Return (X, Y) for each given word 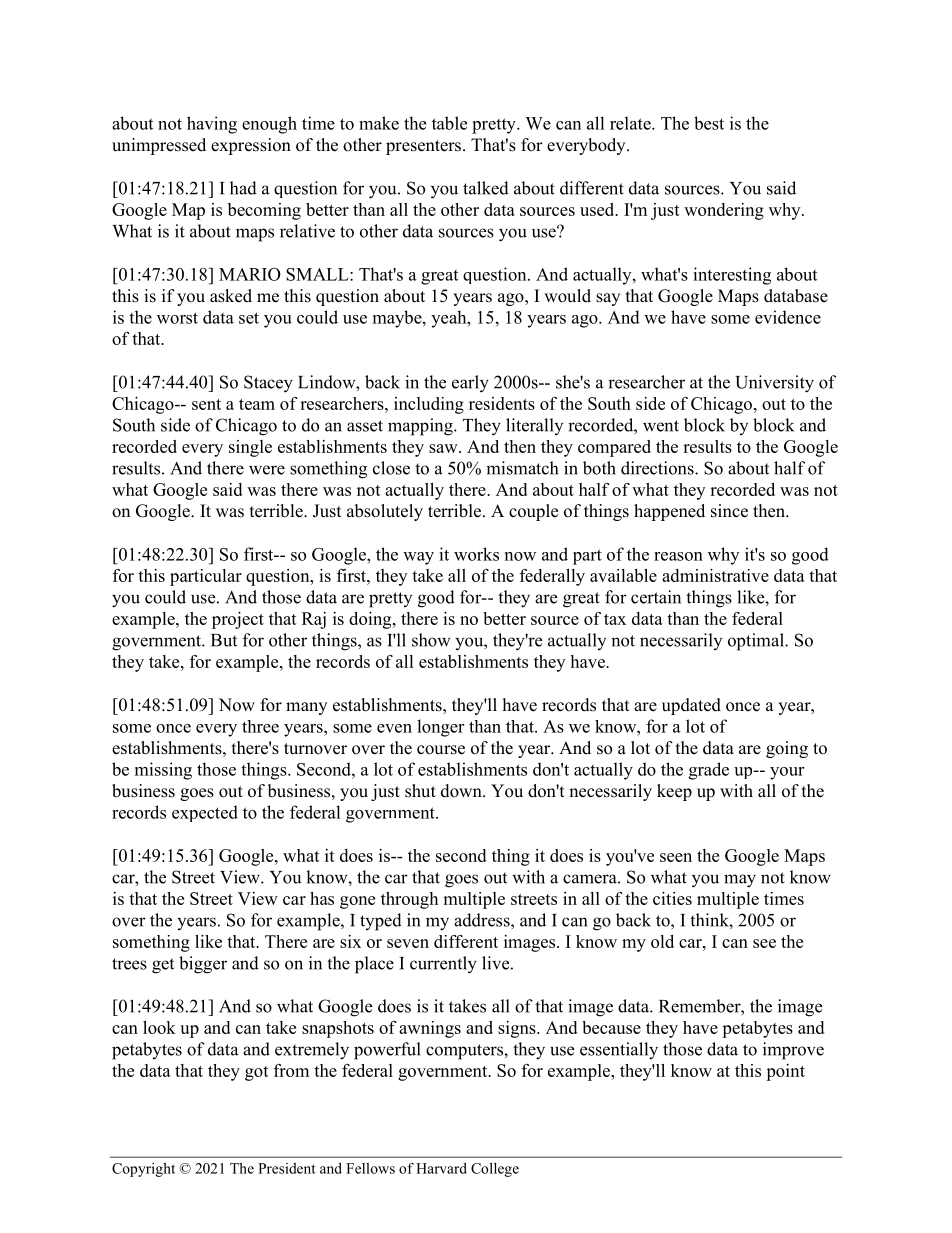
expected (205, 813)
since (729, 511)
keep (674, 792)
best (709, 123)
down (462, 791)
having (212, 125)
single (250, 448)
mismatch (522, 468)
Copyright (143, 1170)
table (449, 123)
